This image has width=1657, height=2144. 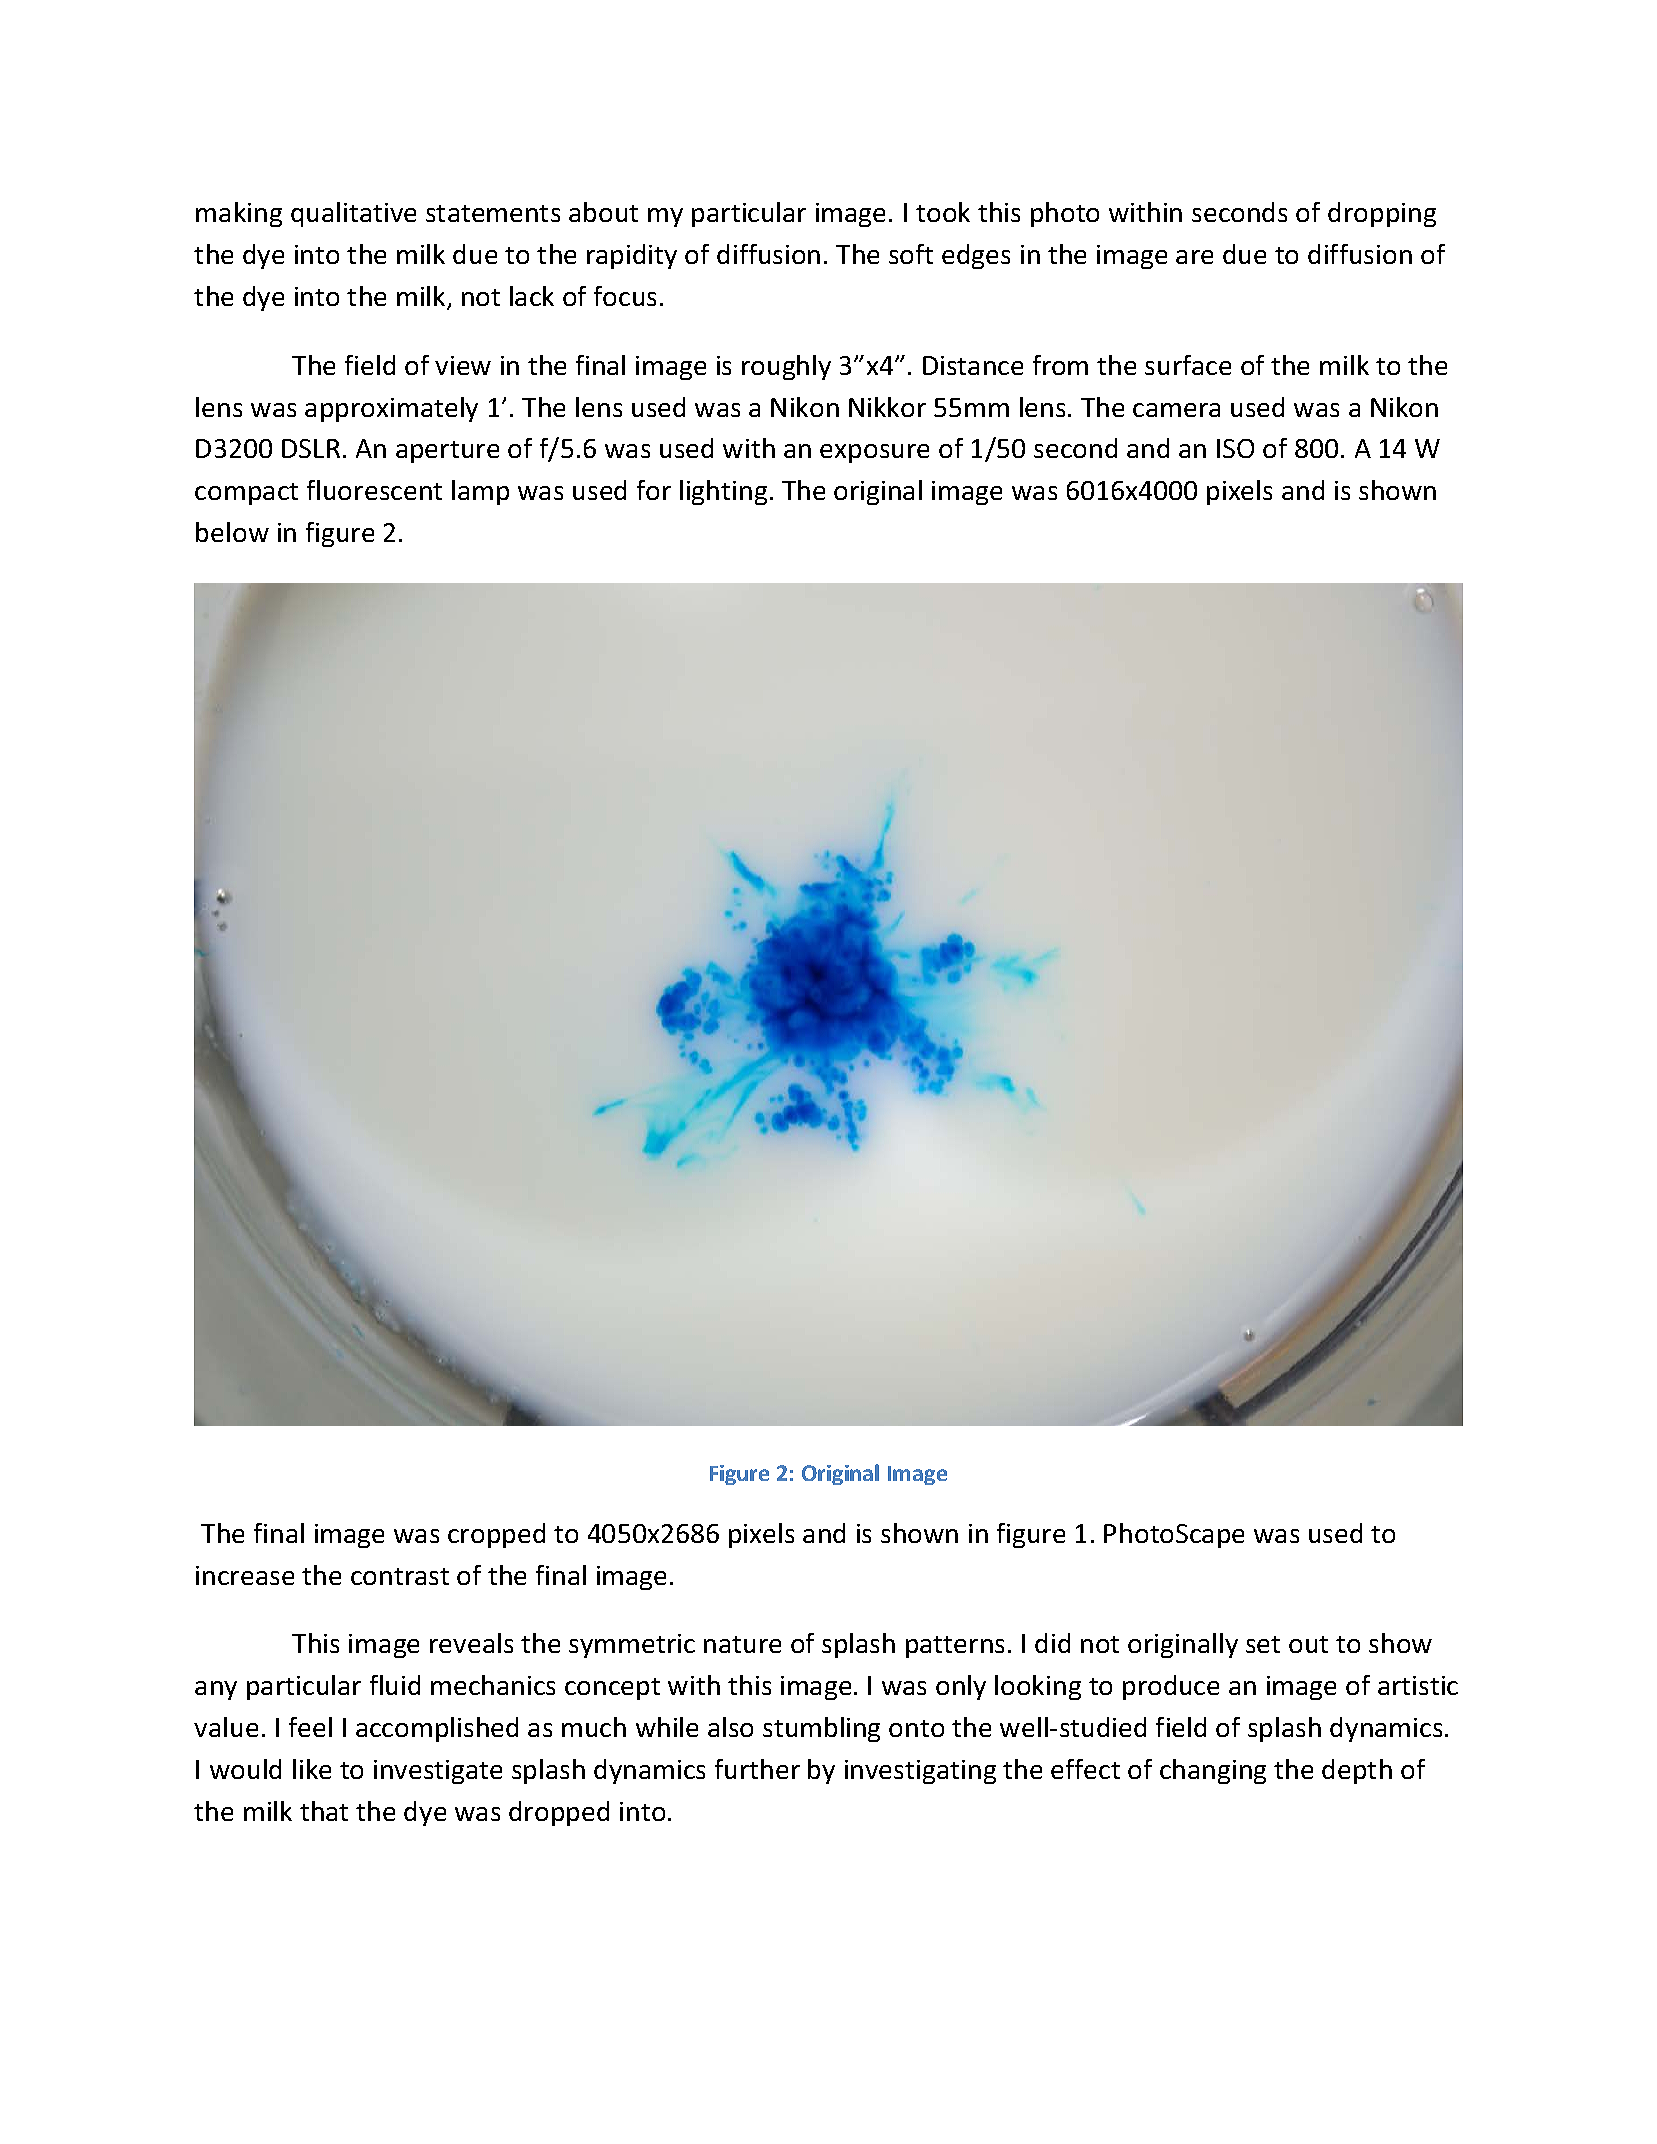 What do you see at coordinates (312, 1769) in the image?
I see `like` at bounding box center [312, 1769].
